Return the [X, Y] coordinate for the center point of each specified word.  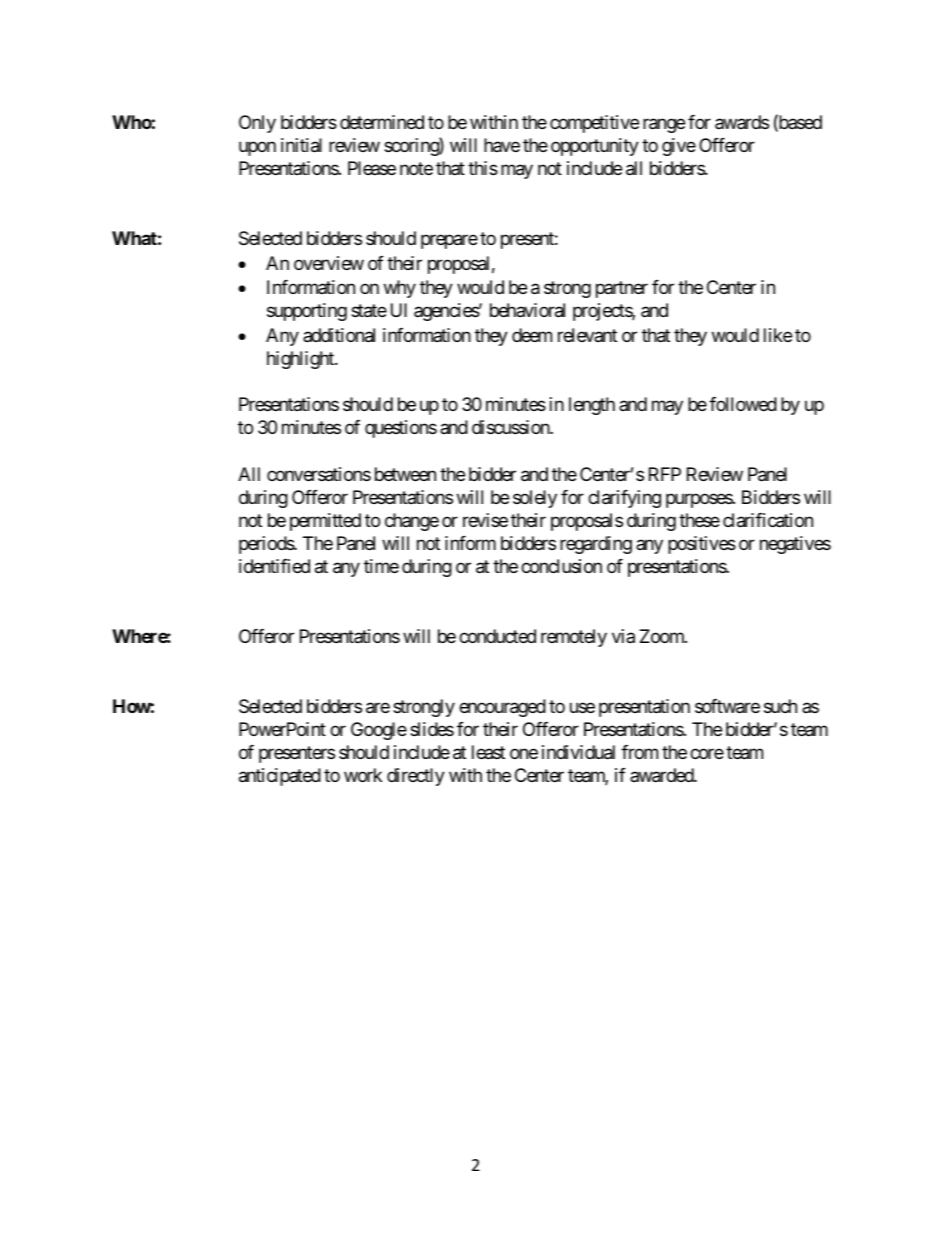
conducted [497, 636]
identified [274, 566]
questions [401, 429]
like [778, 335]
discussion [511, 427]
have [502, 145]
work [363, 775]
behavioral [527, 310]
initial [301, 145]
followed [743, 404]
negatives [795, 545]
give [679, 147]
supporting [307, 312]
